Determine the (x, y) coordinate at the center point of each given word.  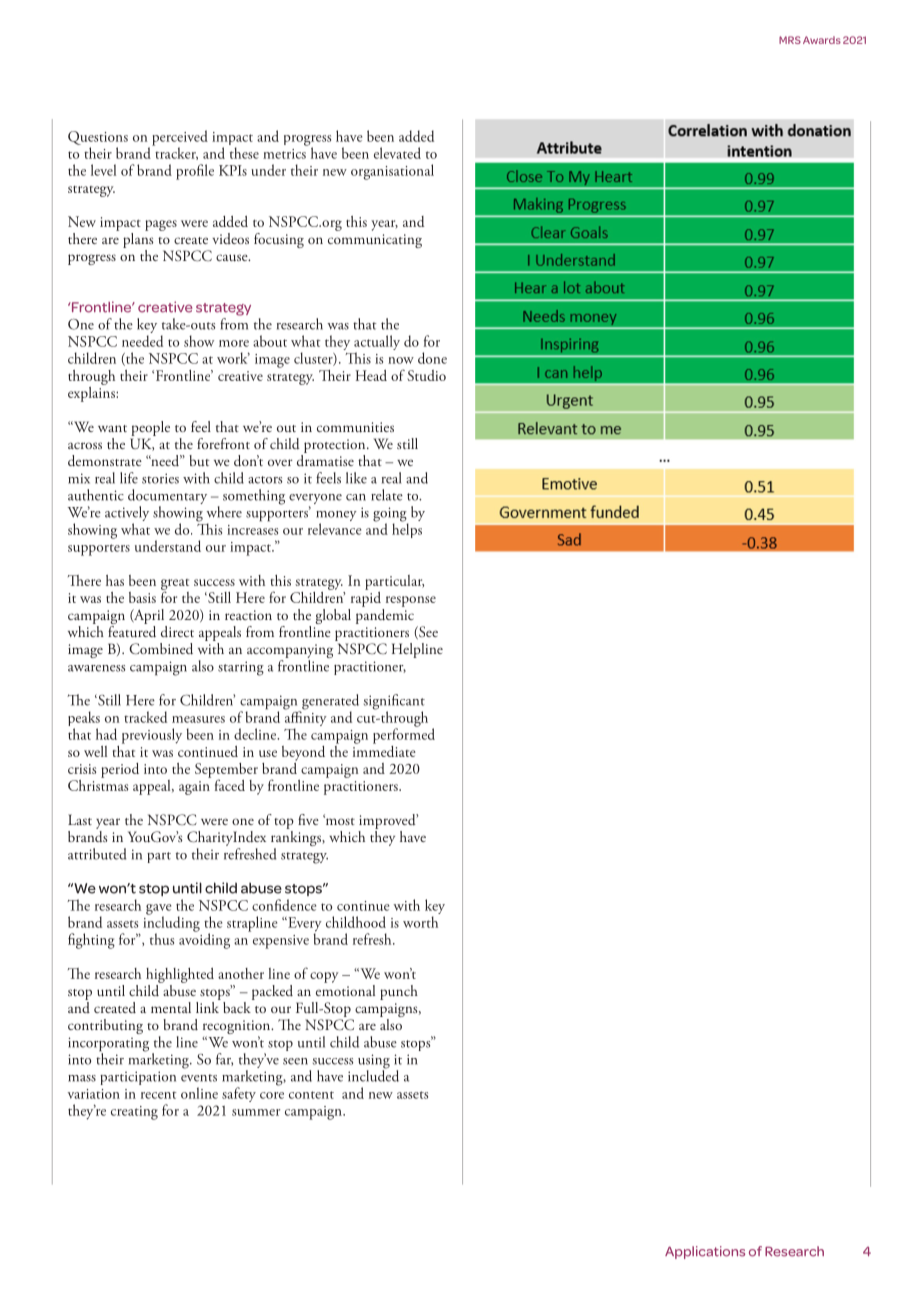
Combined (161, 649)
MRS (790, 40)
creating (134, 1113)
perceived (180, 139)
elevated (397, 153)
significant (394, 703)
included (373, 1075)
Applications (705, 1252)
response (411, 601)
